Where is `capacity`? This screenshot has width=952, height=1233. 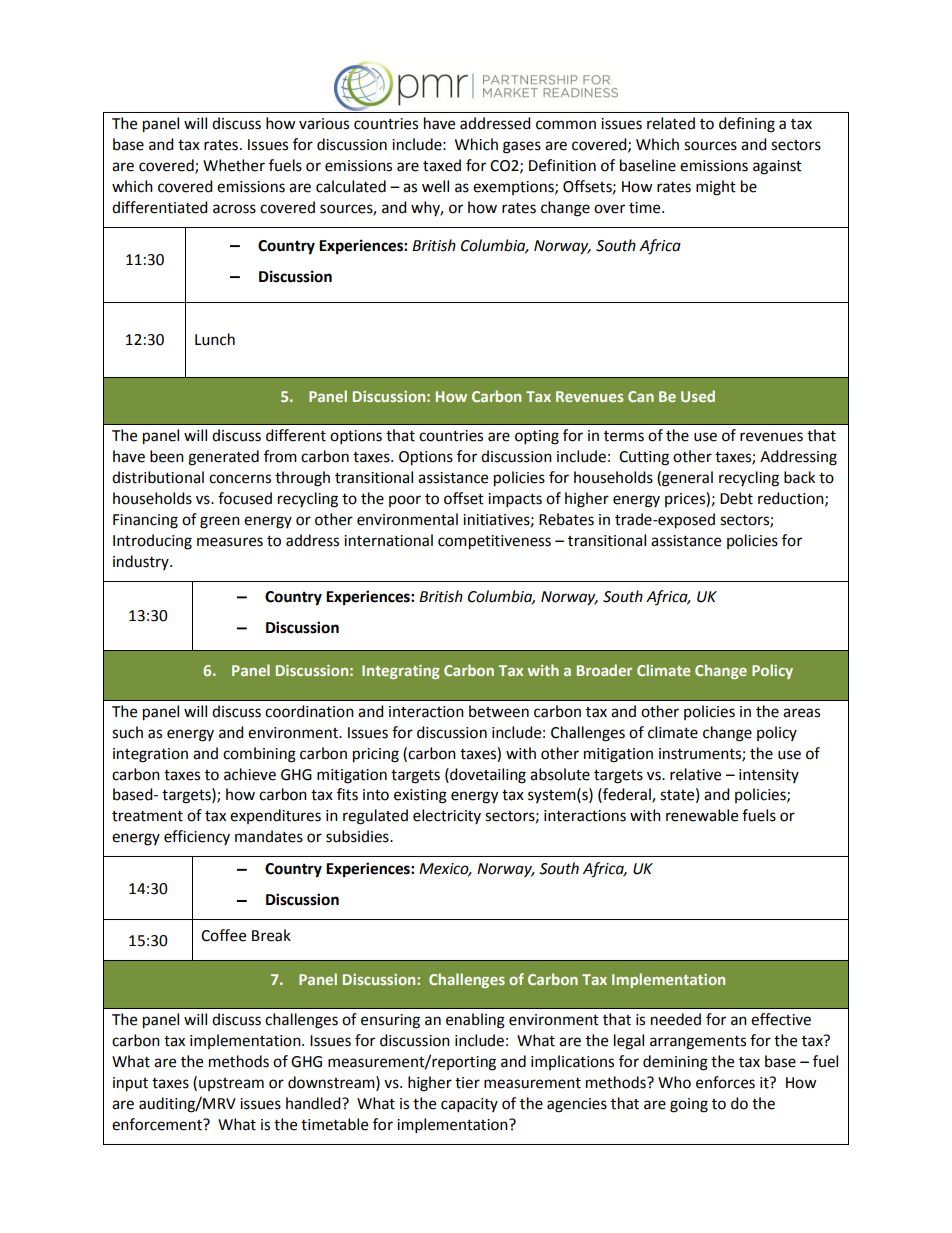
capacity is located at coordinates (469, 1105).
